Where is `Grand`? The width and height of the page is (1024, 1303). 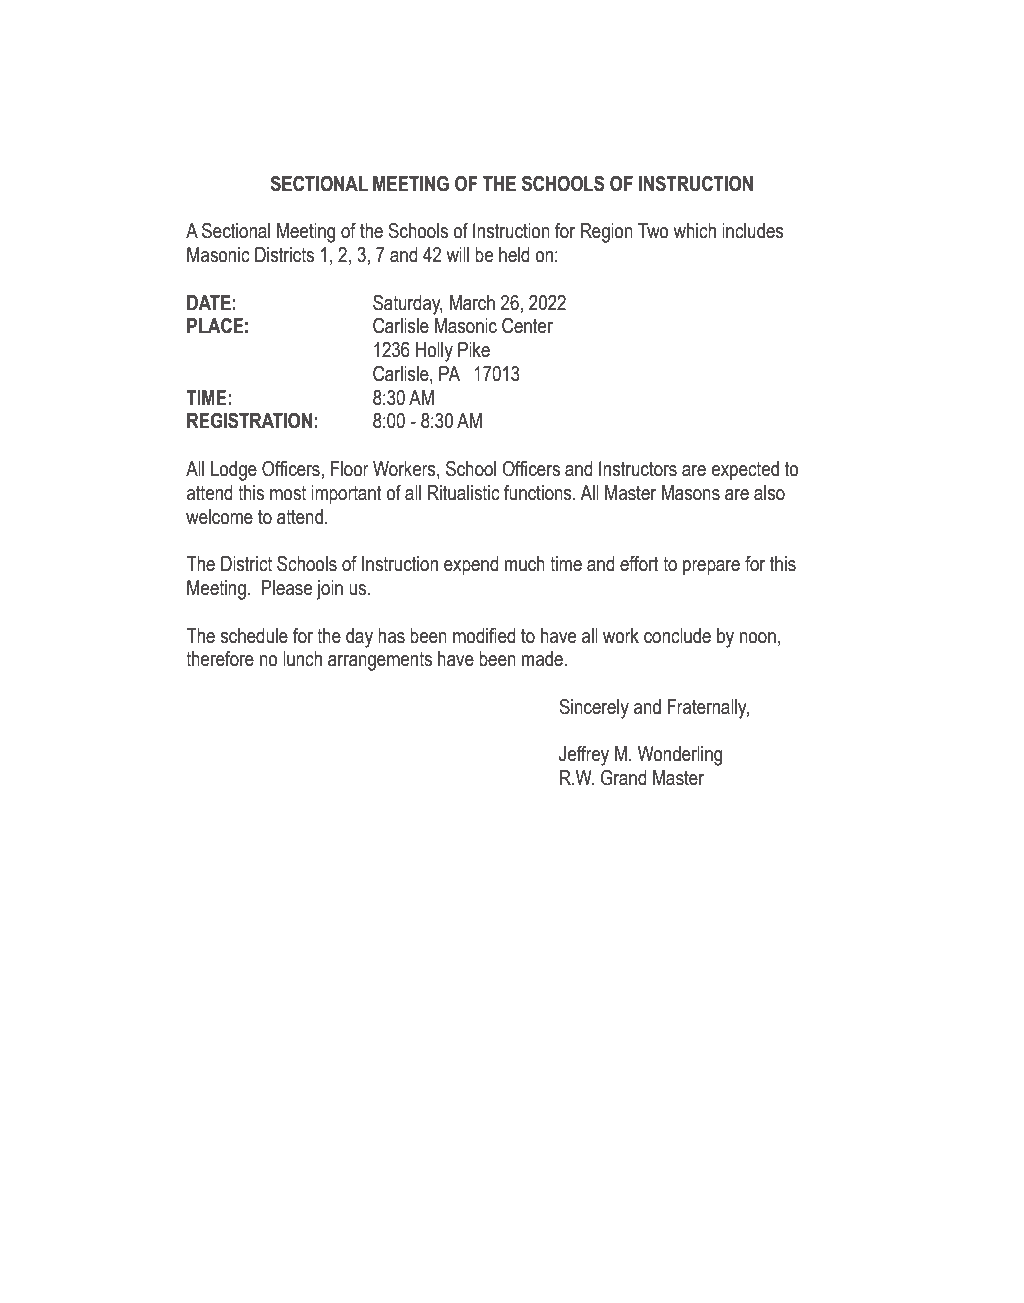
Grand is located at coordinates (624, 778).
